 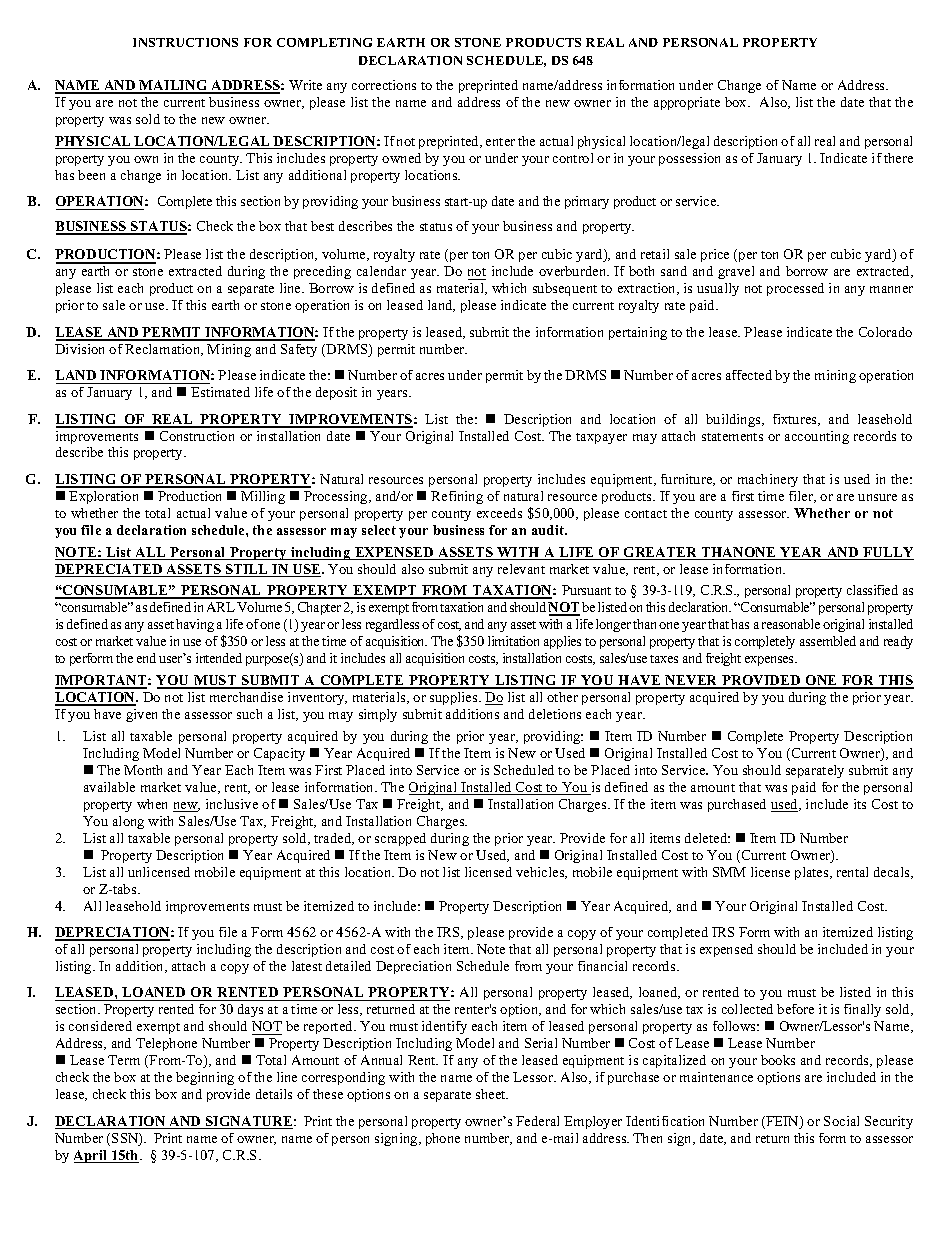 I want to click on Estimated, so click(x=220, y=392).
